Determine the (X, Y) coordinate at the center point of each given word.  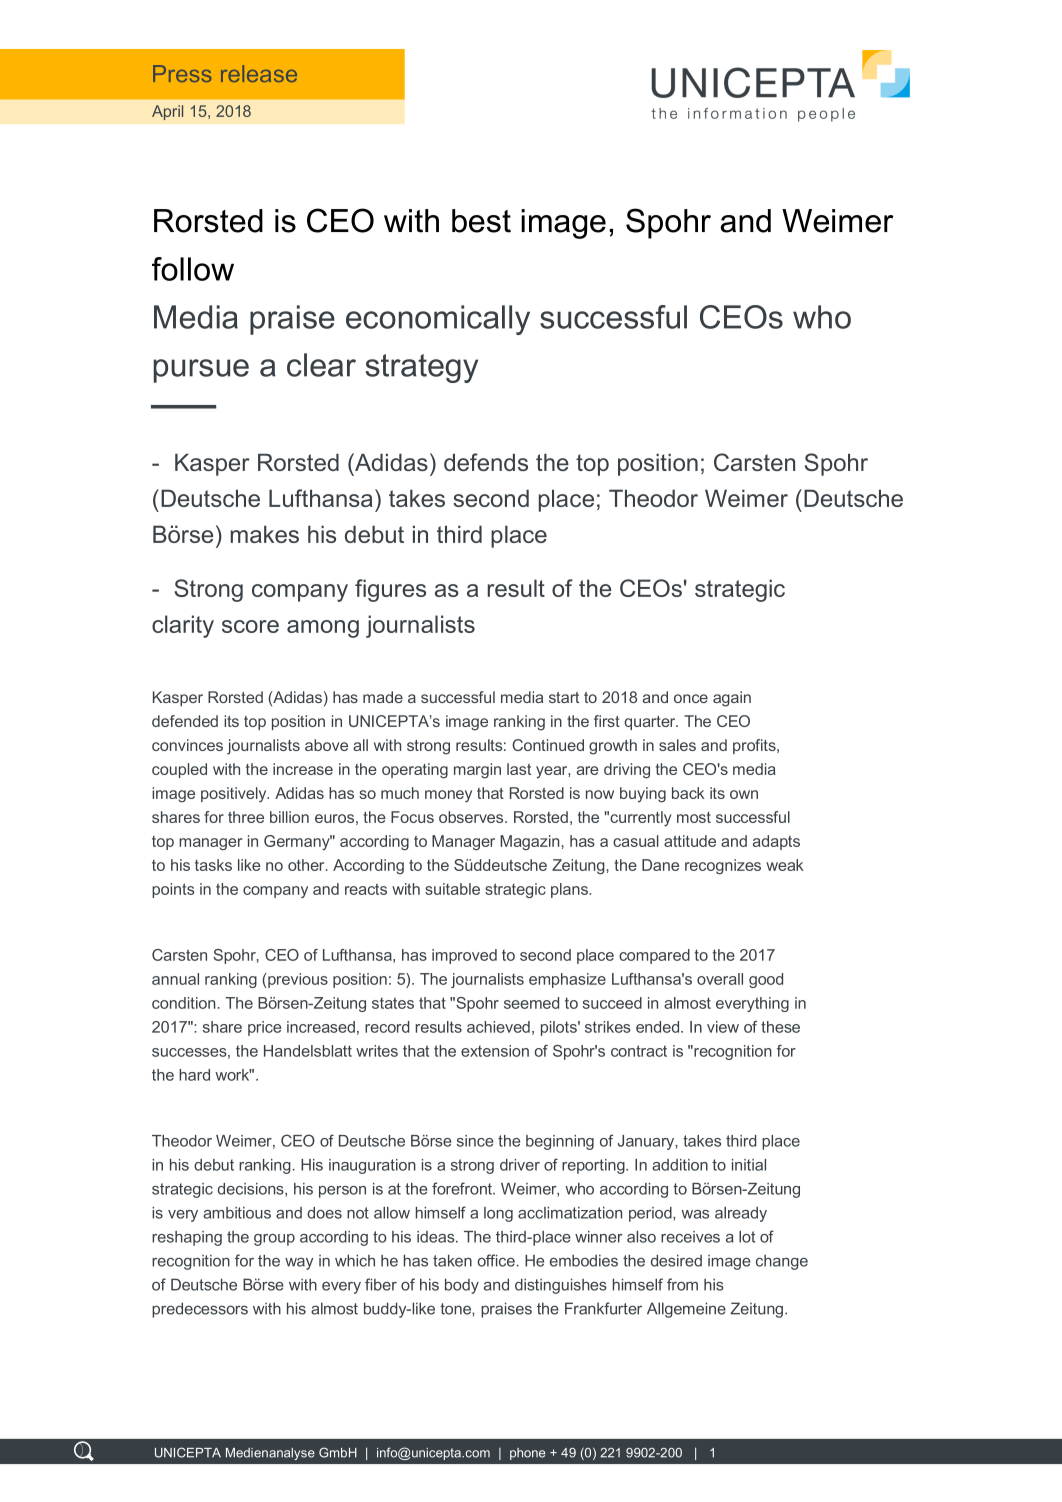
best (481, 221)
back (688, 793)
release (259, 73)
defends (486, 462)
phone (527, 1454)
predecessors (200, 1310)
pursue (201, 371)
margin (477, 771)
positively (235, 795)
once (691, 698)
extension (495, 1051)
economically (438, 320)
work (233, 1075)
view (723, 1027)
